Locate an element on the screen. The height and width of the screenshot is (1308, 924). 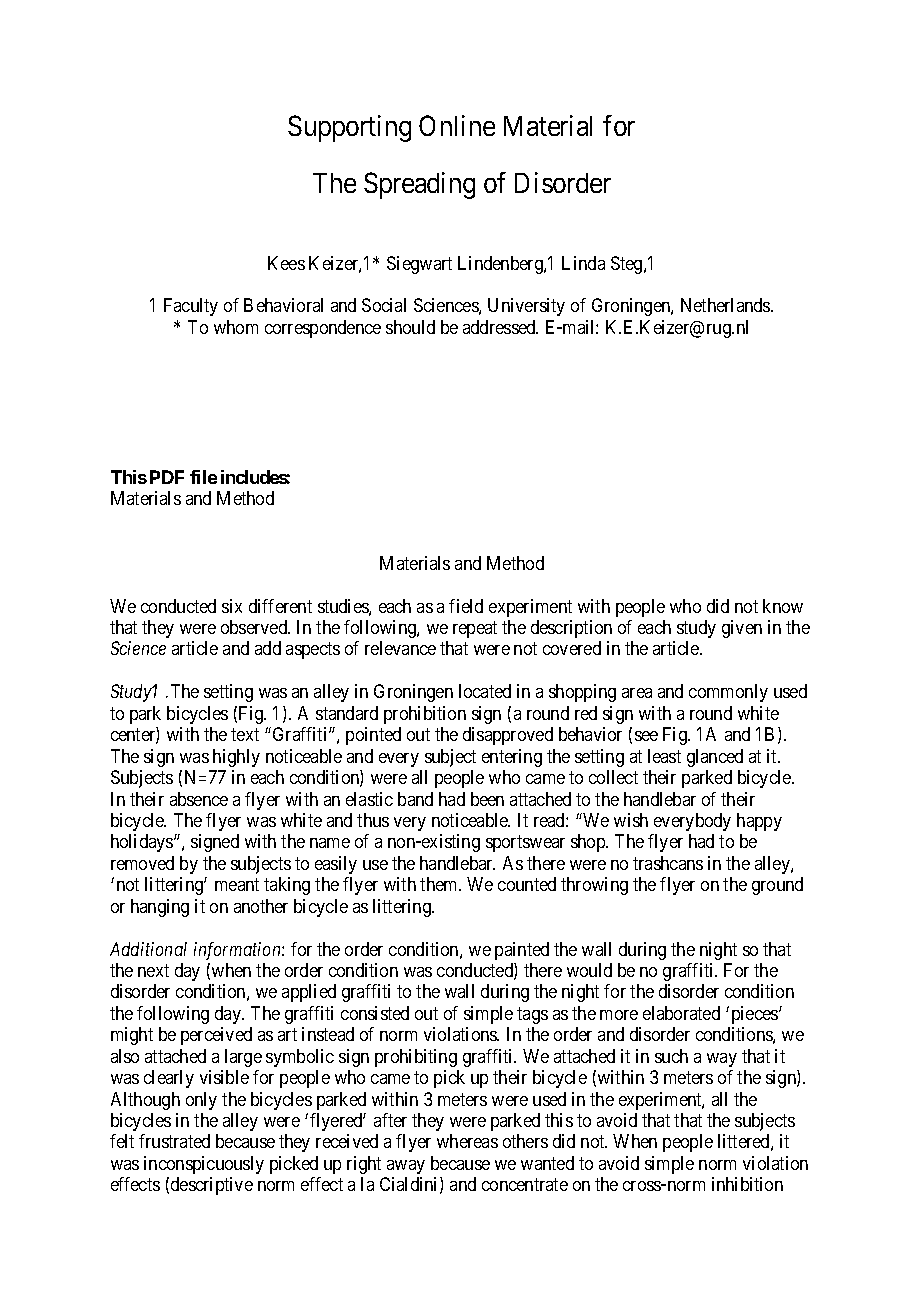
Supporting is located at coordinates (349, 128).
